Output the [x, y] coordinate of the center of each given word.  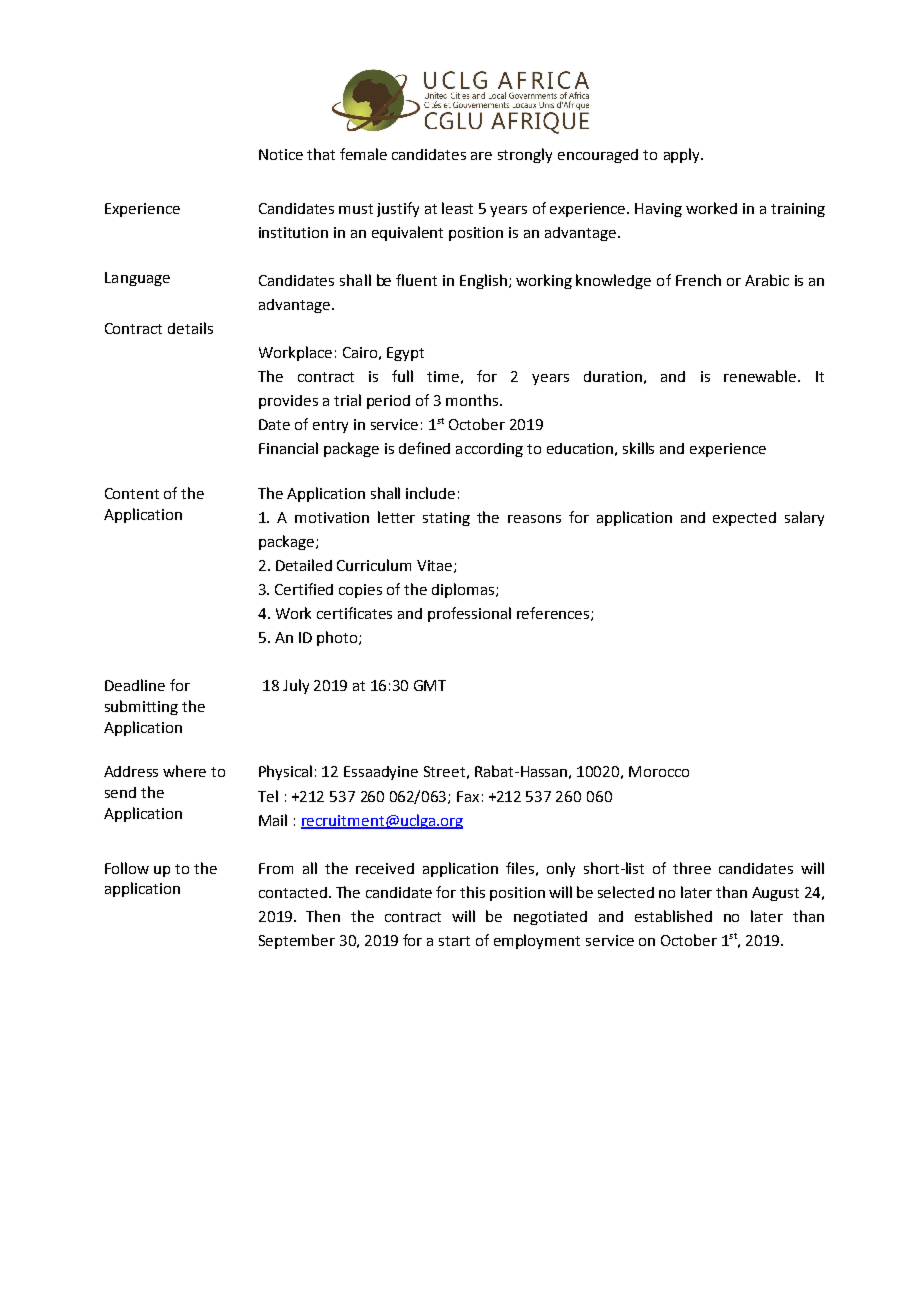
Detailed [304, 565]
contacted [293, 892]
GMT [430, 685]
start [454, 941]
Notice [281, 154]
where [184, 771]
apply [683, 155]
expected [744, 519]
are [481, 156]
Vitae [436, 566]
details [190, 328]
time [443, 376]
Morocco [659, 771]
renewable [761, 376]
